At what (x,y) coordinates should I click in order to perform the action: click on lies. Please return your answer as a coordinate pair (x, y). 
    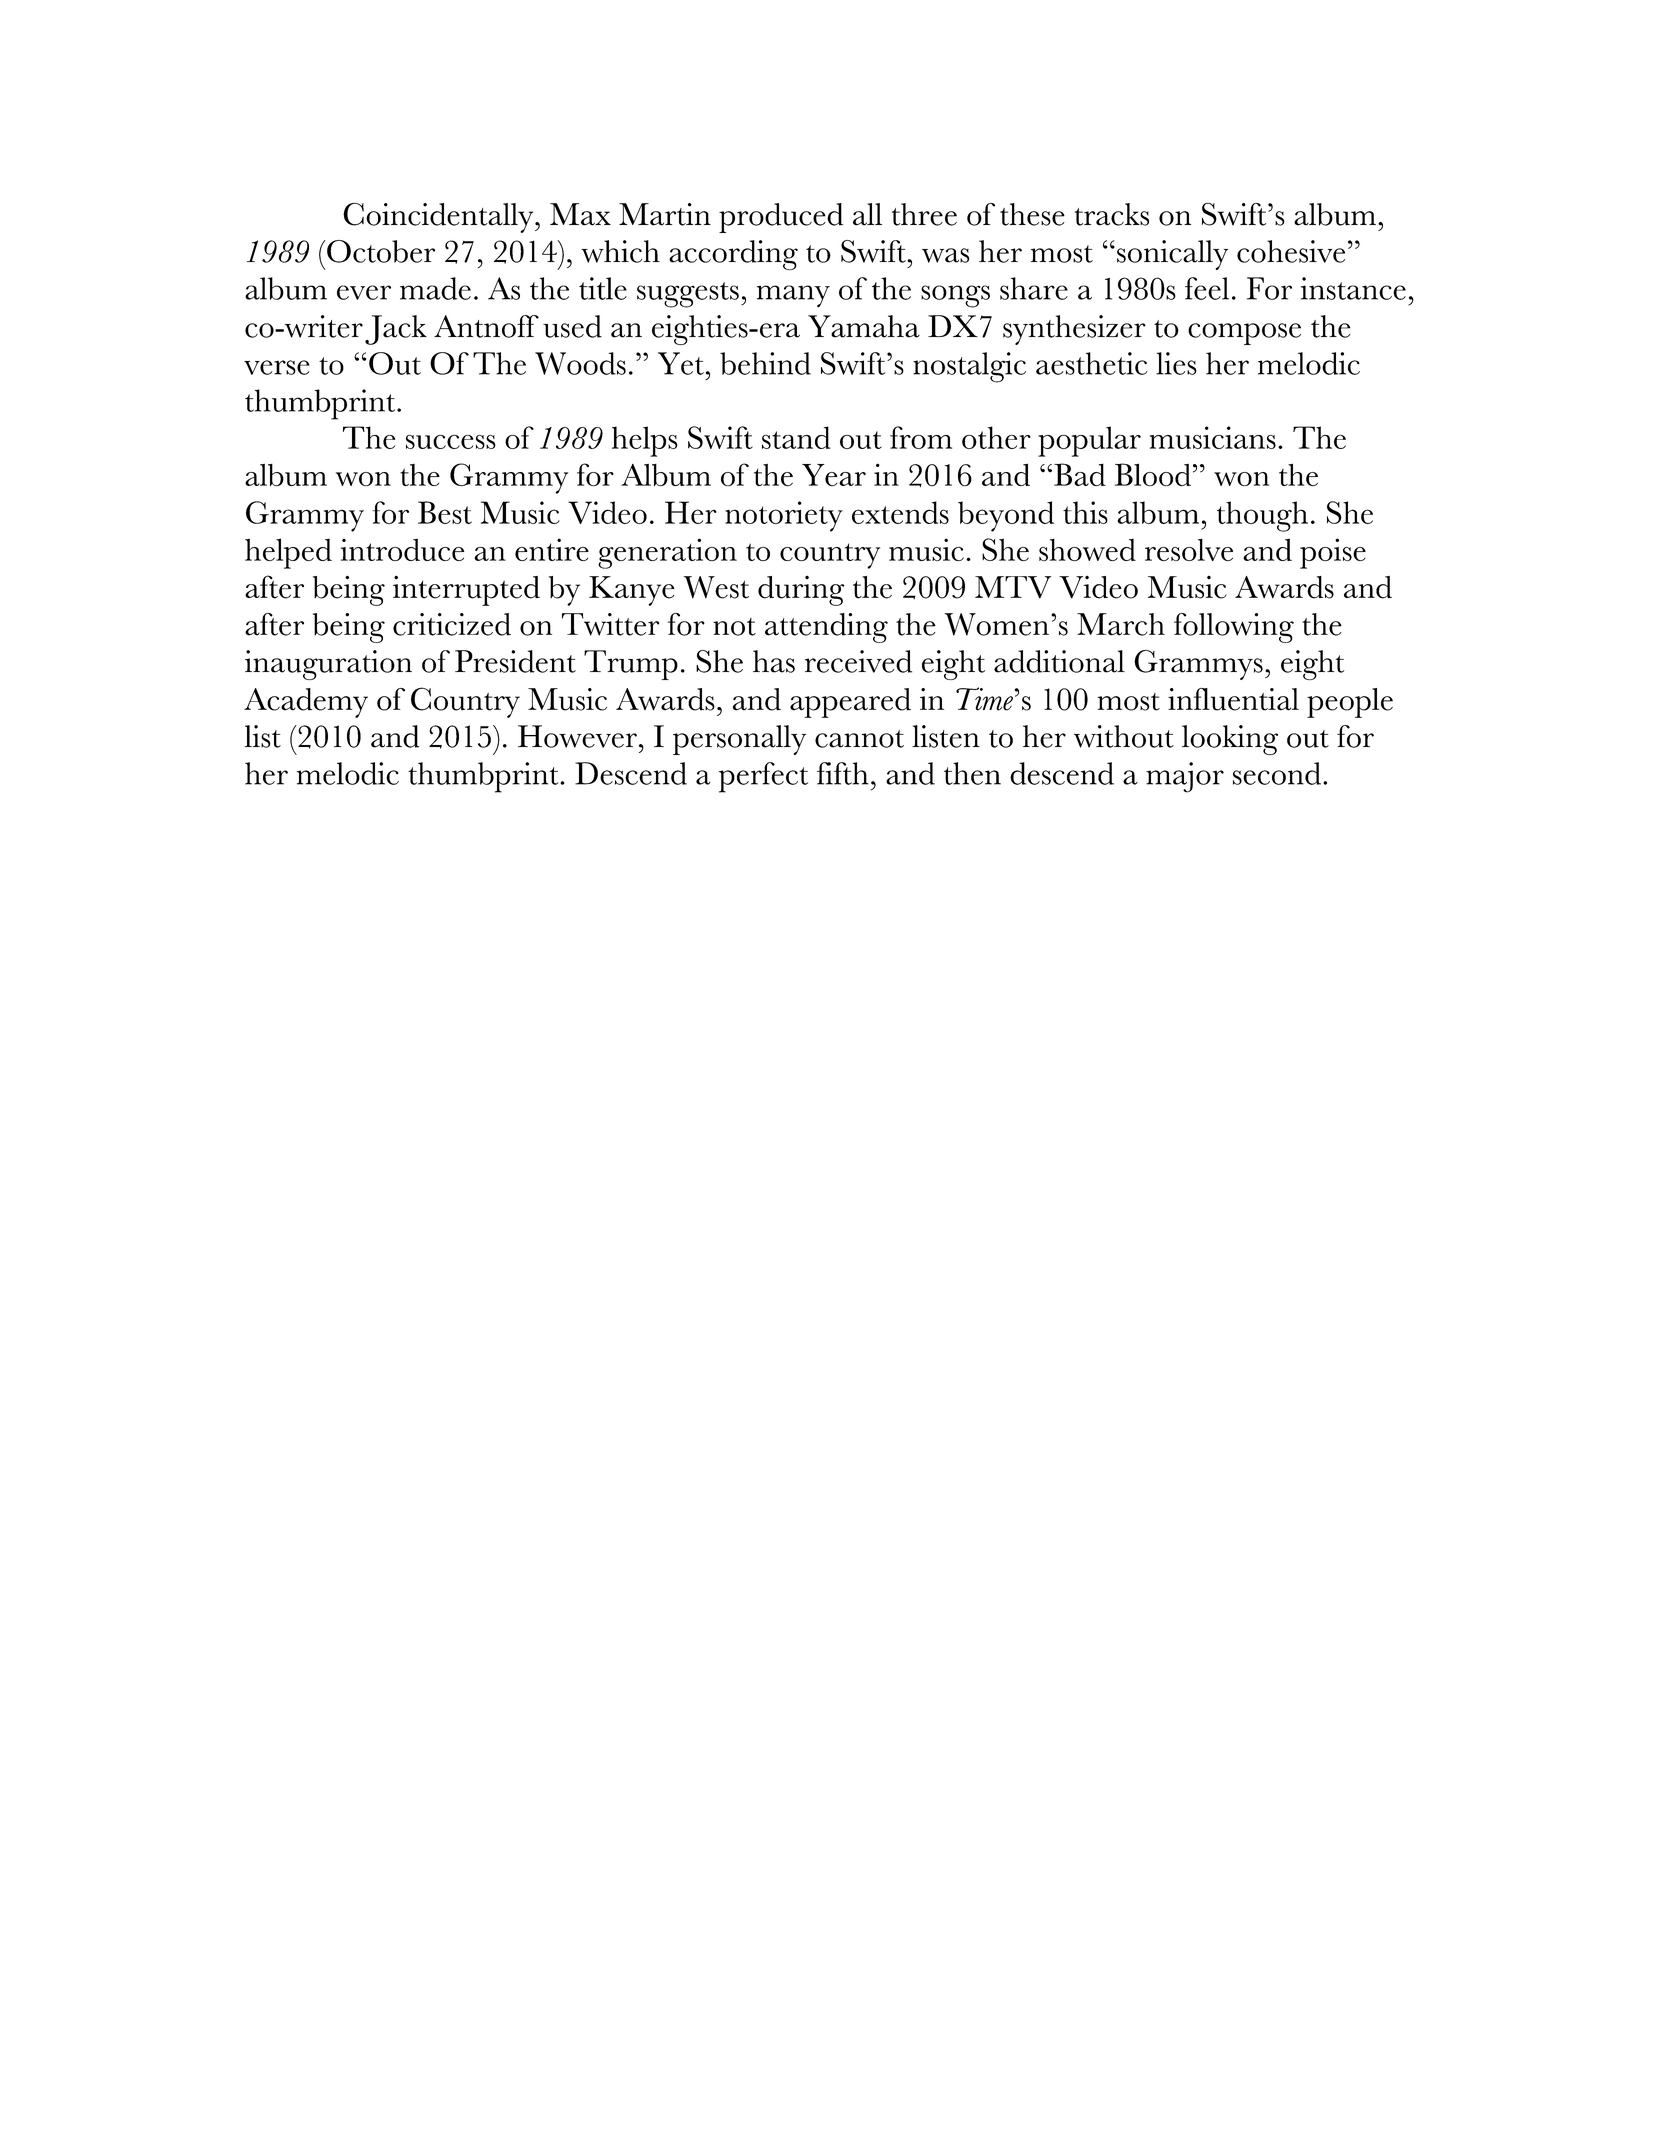
    Looking at the image, I should click on (1176, 363).
